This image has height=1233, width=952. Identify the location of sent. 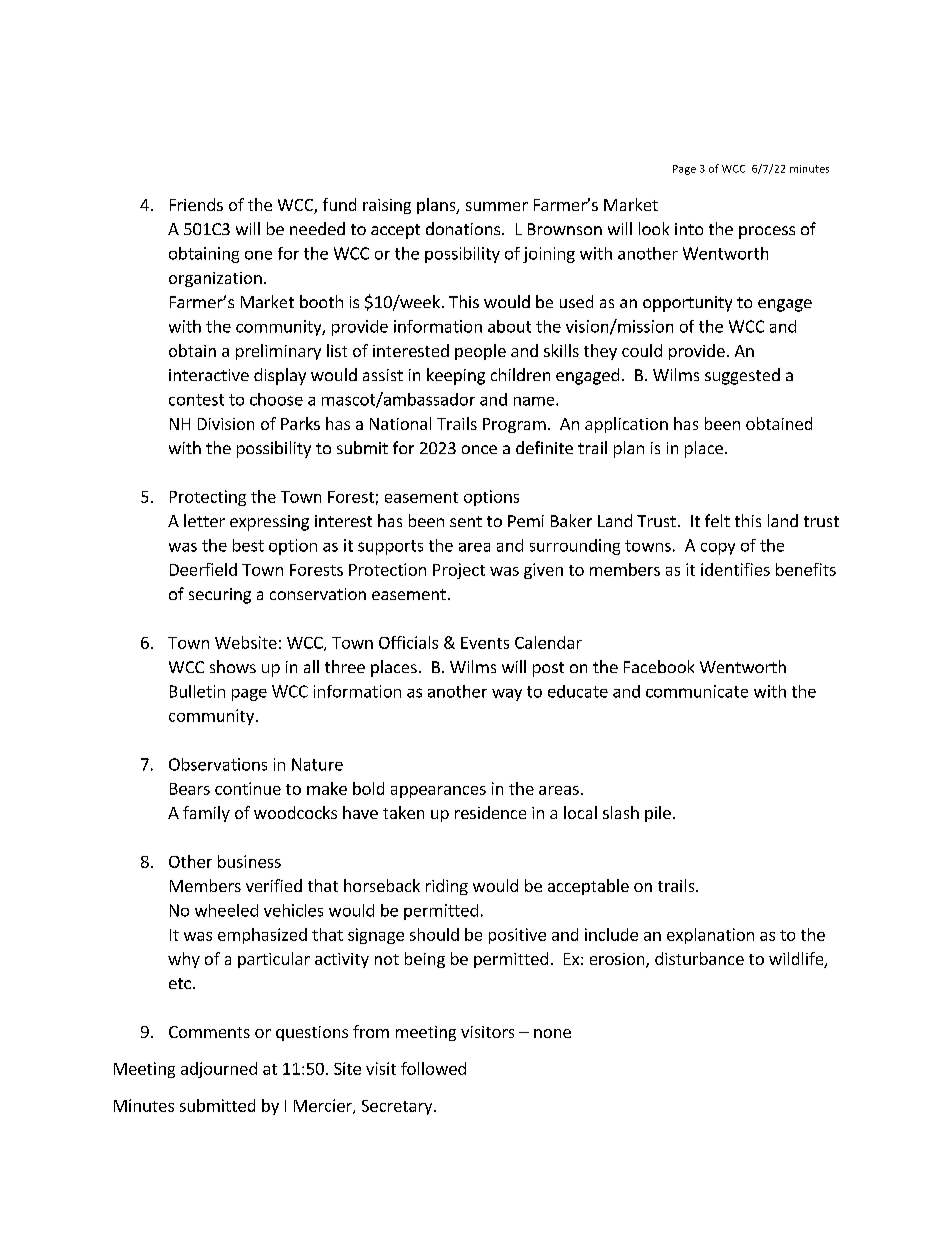
(466, 521).
